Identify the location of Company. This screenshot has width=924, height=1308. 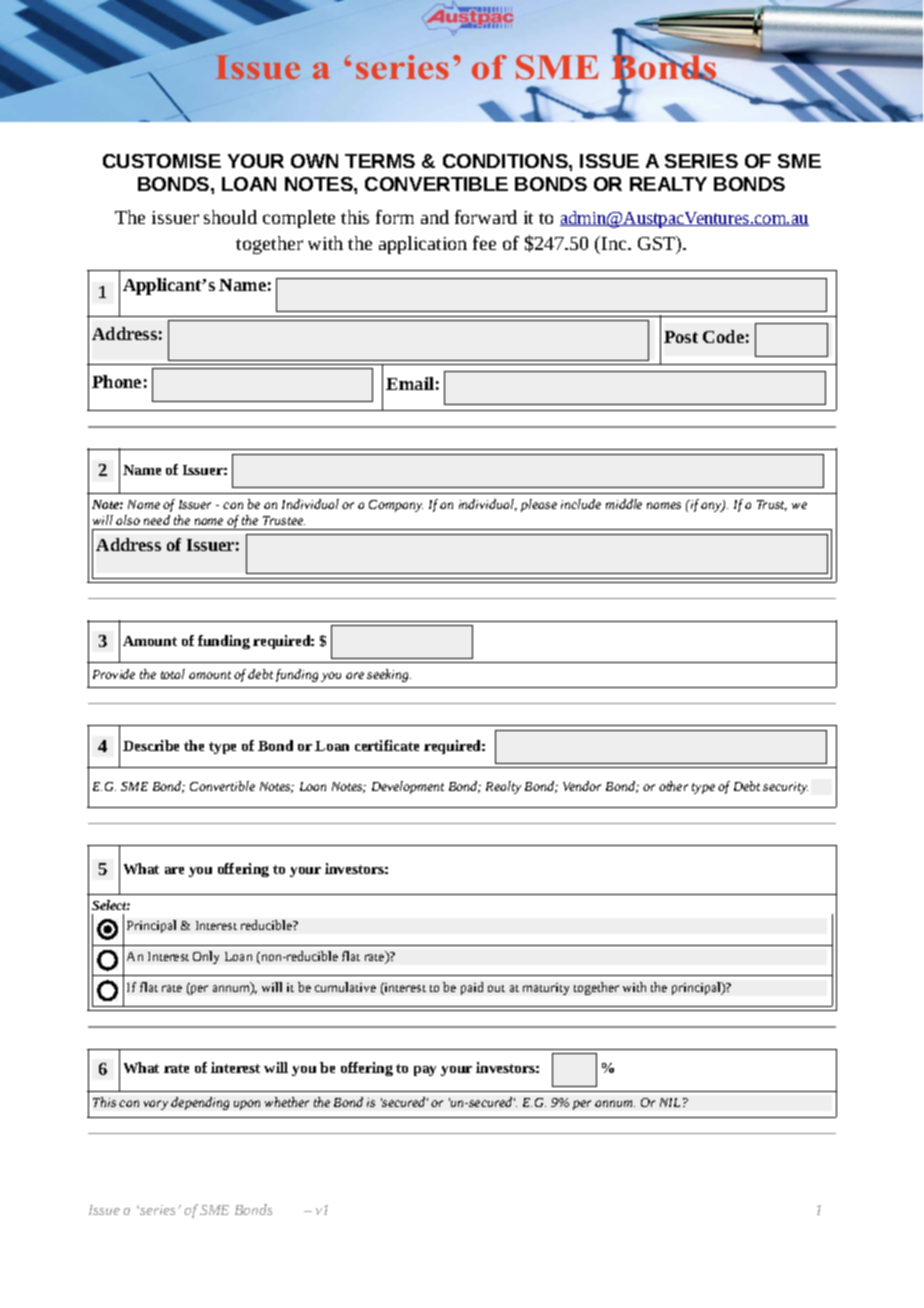
(396, 506).
